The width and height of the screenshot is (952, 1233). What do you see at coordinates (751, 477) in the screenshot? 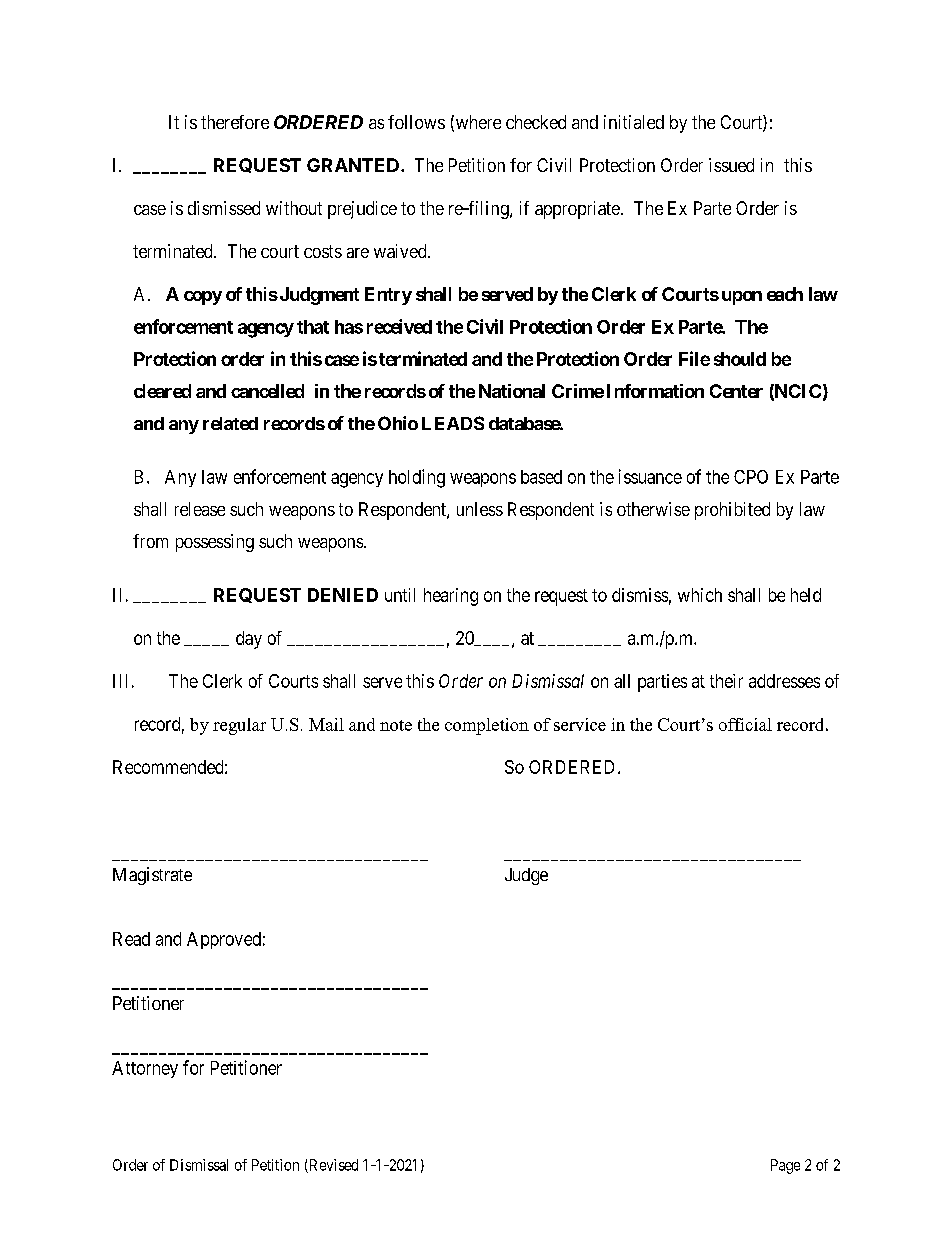
I see `CPO` at bounding box center [751, 477].
